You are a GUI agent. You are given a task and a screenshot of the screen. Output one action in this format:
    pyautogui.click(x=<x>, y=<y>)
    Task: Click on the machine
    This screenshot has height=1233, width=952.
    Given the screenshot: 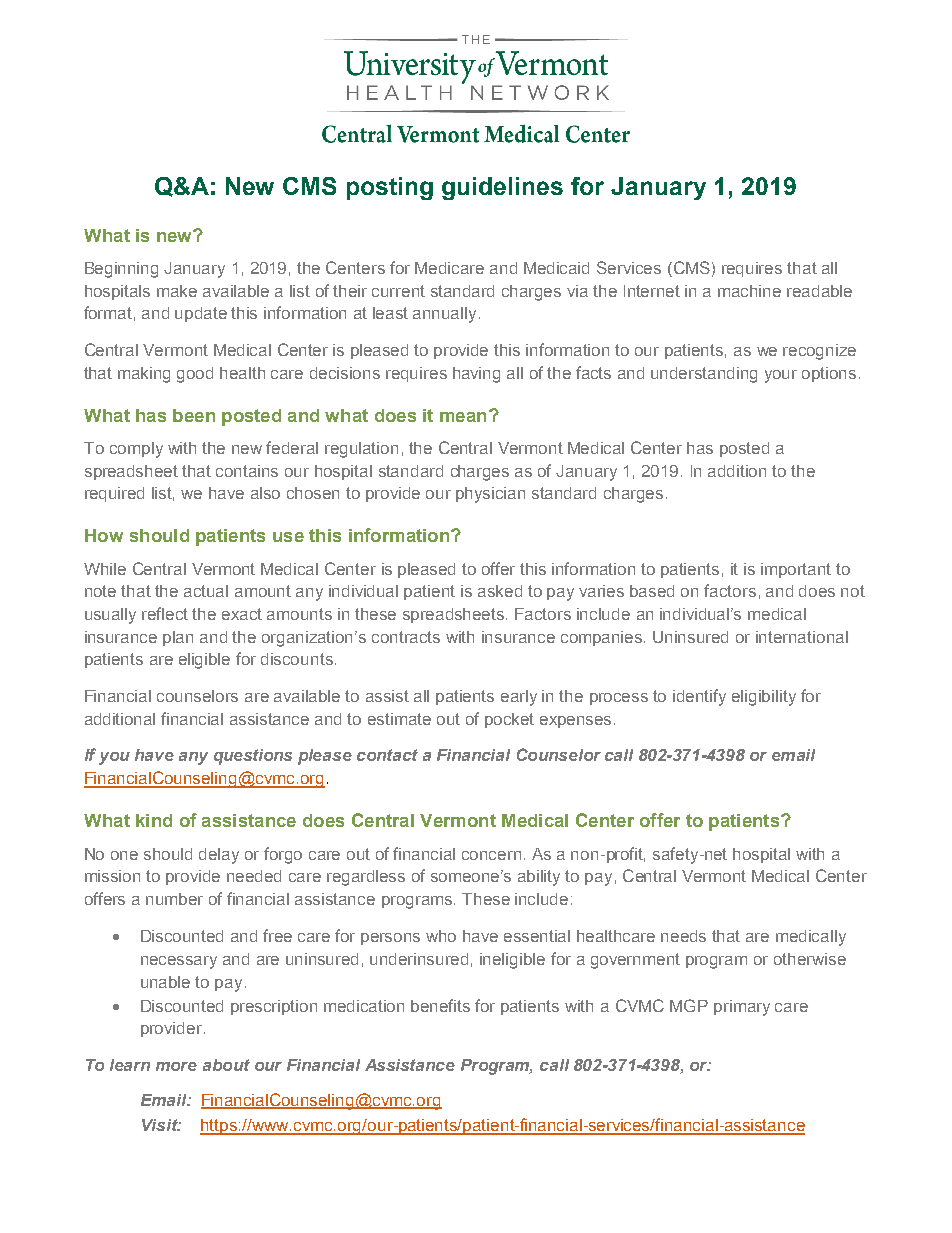 What is the action you would take?
    pyautogui.click(x=749, y=291)
